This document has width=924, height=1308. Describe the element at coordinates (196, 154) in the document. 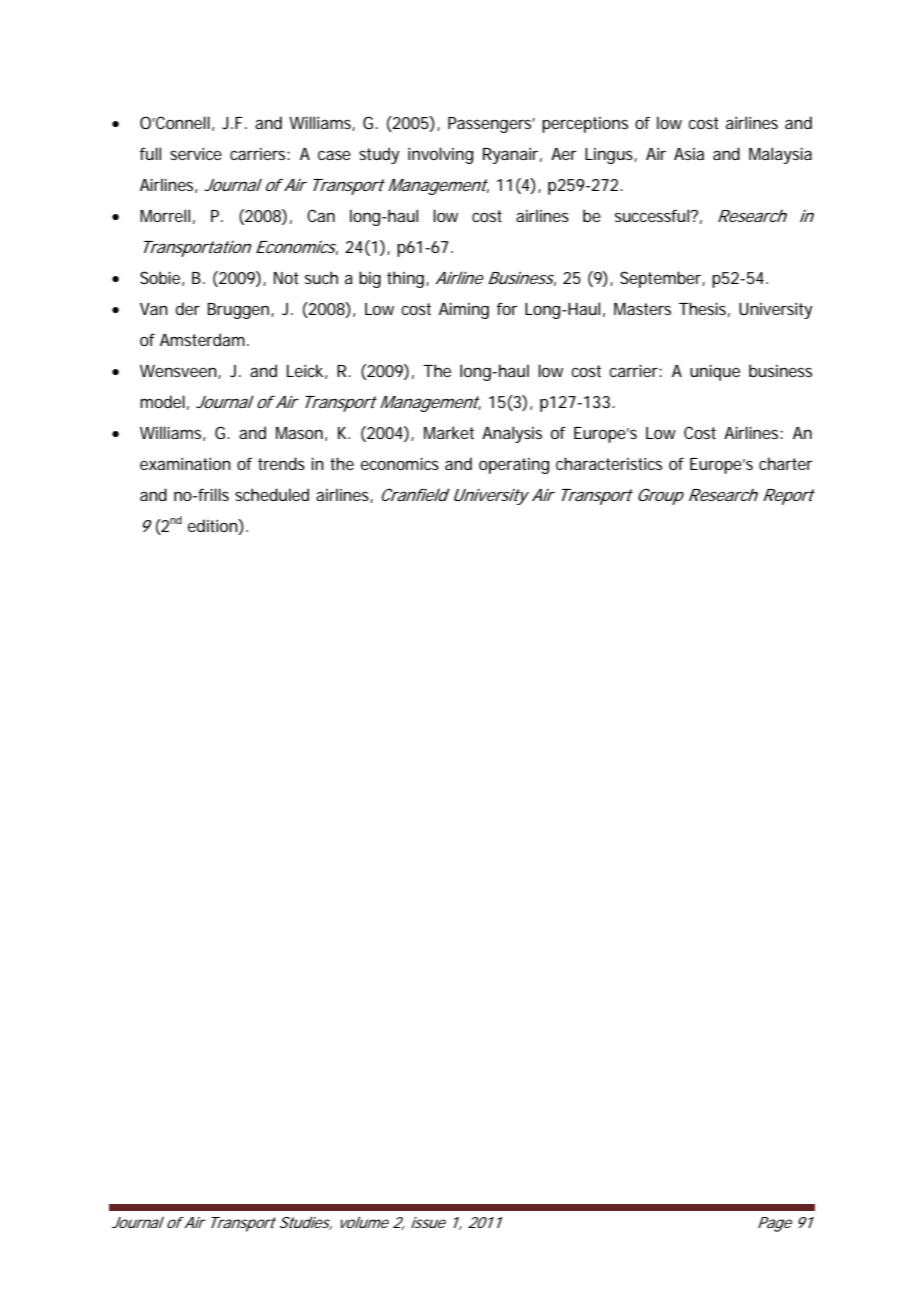

I see `service` at that location.
